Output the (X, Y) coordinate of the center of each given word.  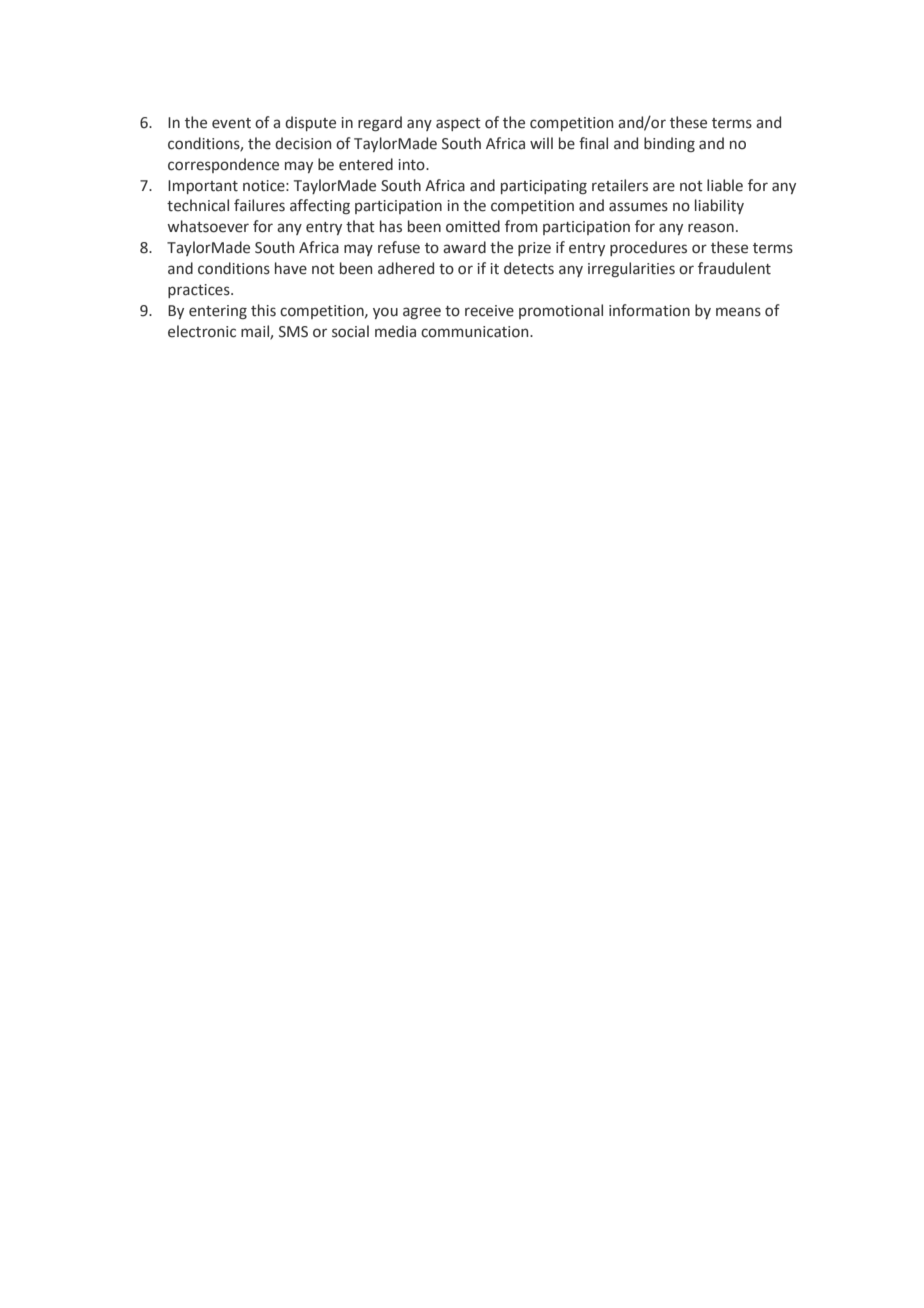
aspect (458, 124)
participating (544, 187)
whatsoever (208, 226)
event (231, 123)
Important (203, 187)
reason (711, 228)
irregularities (631, 269)
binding (669, 144)
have (291, 268)
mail (256, 332)
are (664, 187)
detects (529, 268)
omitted (473, 226)
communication (476, 332)
